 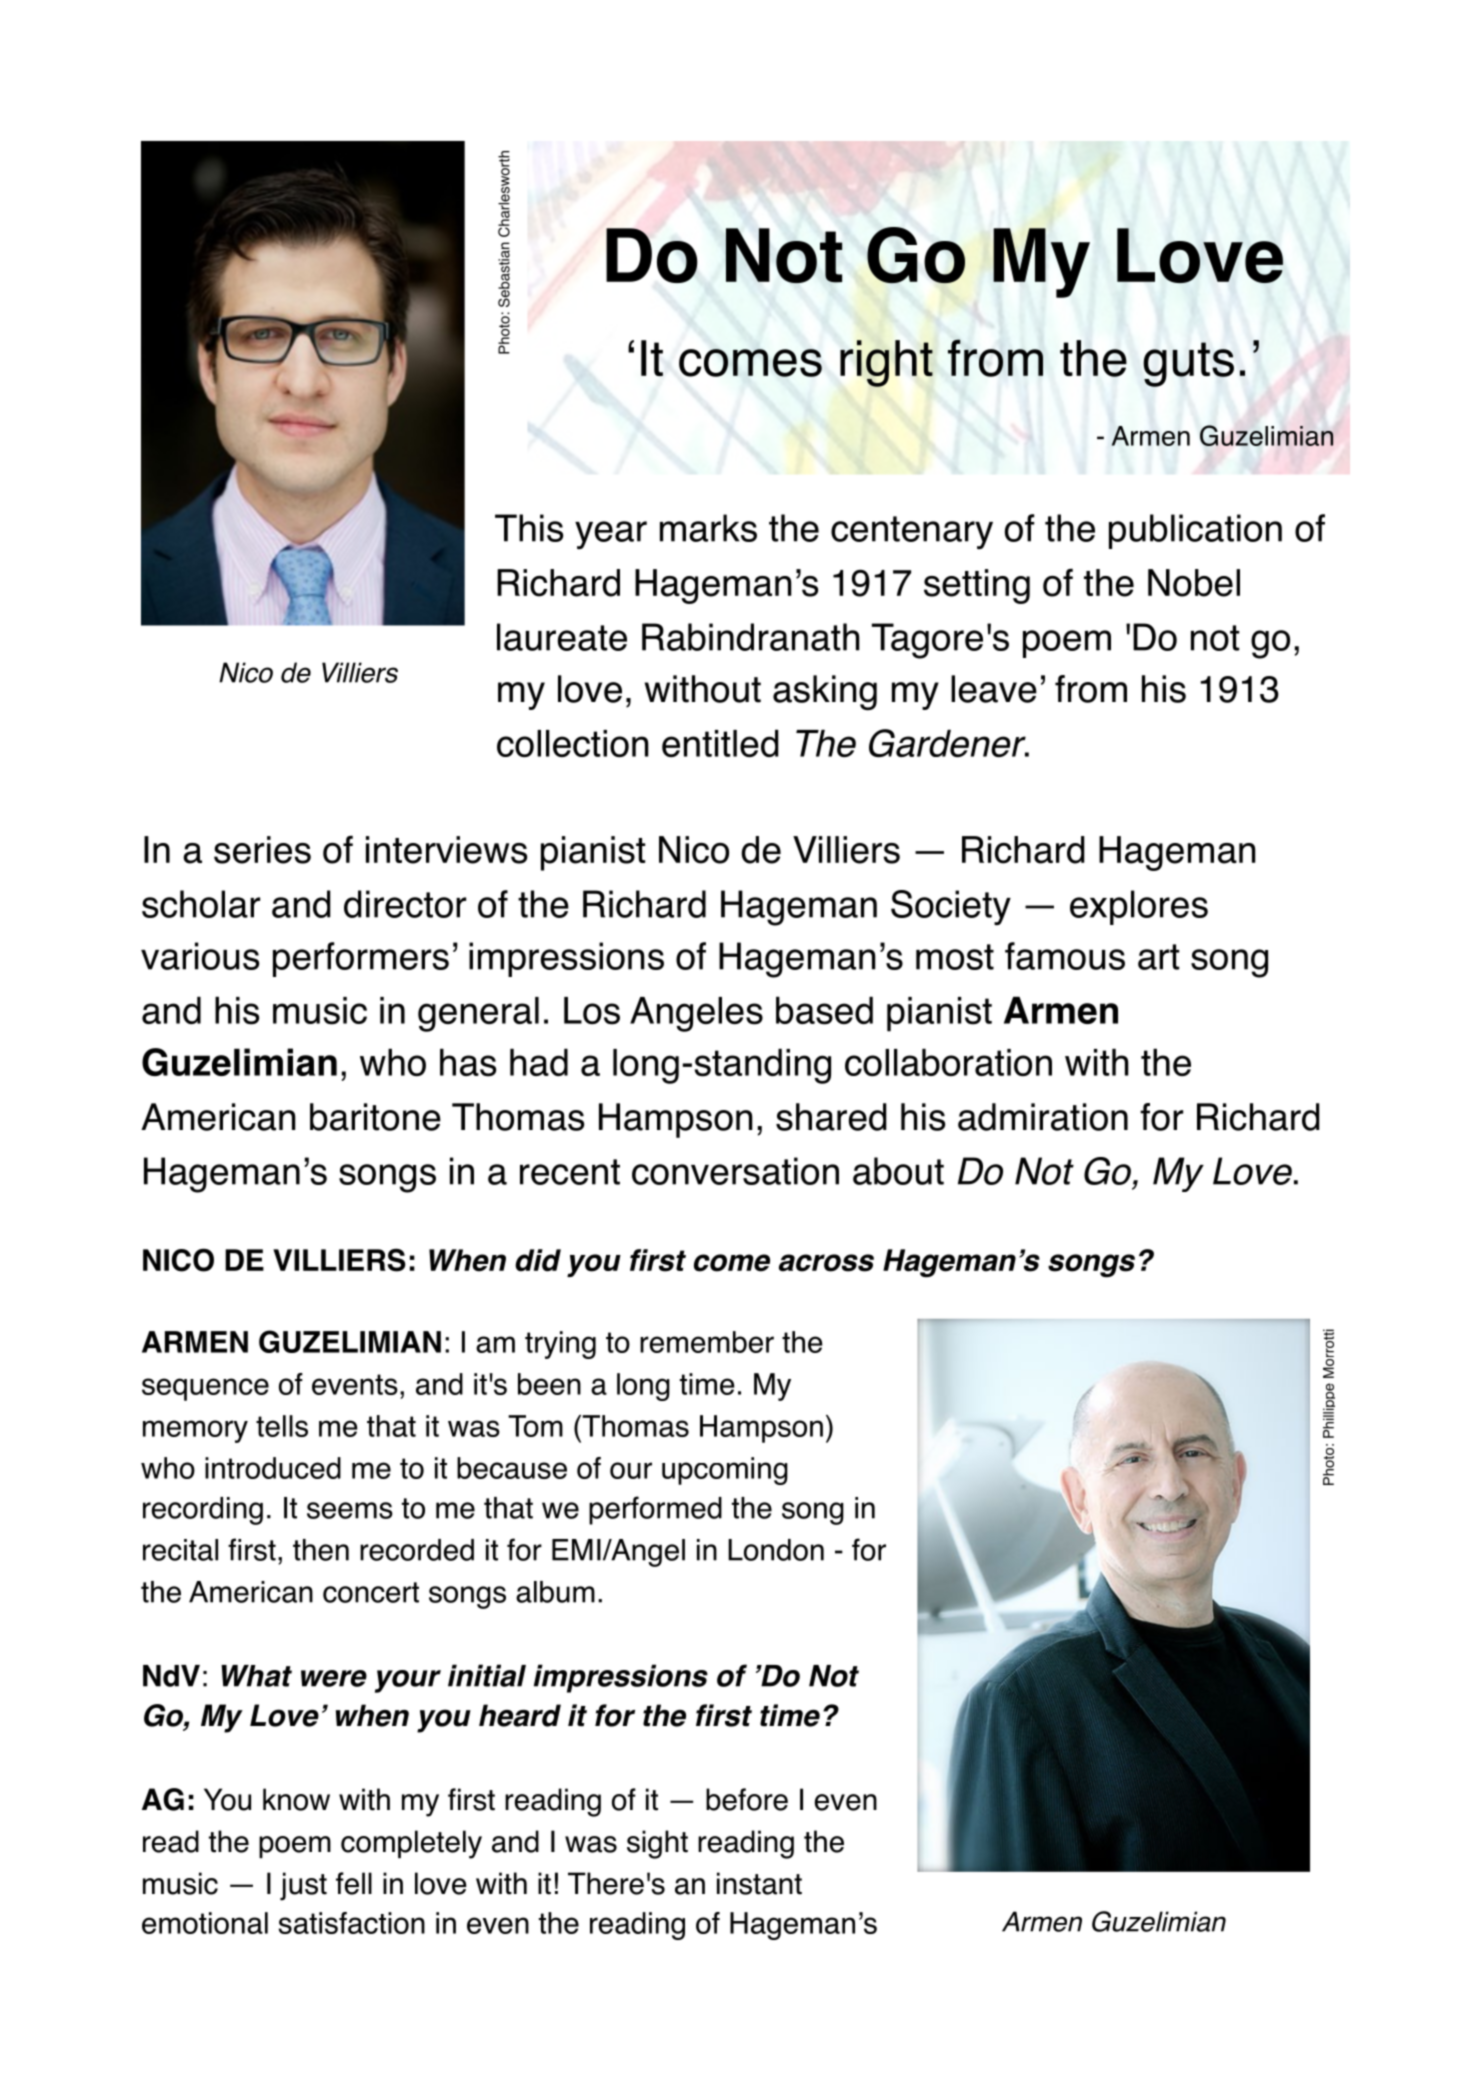 What do you see at coordinates (321, 1550) in the document?
I see `then` at bounding box center [321, 1550].
